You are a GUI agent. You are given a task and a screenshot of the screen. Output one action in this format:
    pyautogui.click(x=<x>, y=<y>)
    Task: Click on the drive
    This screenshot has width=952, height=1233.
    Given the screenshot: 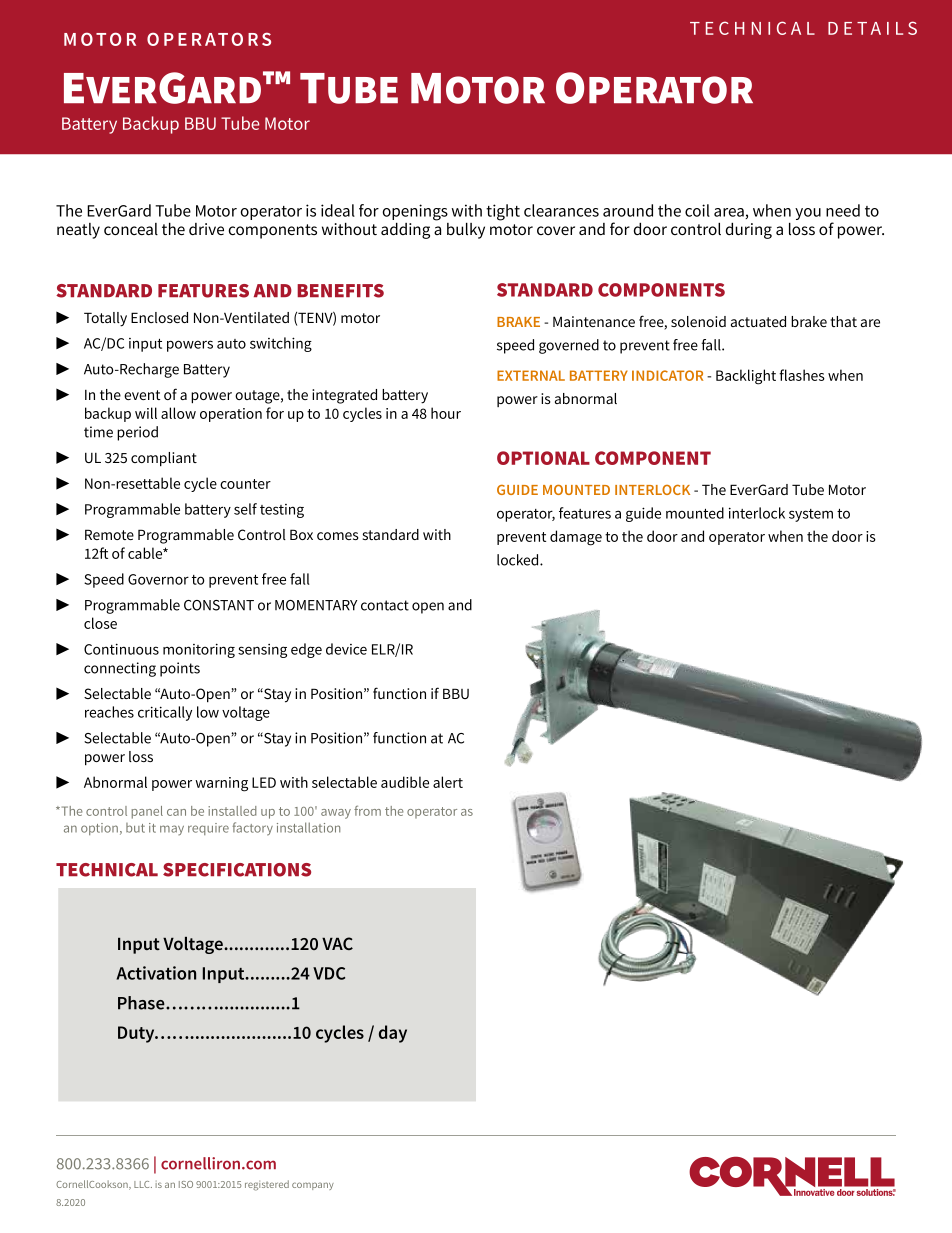 What is the action you would take?
    pyautogui.click(x=206, y=229)
